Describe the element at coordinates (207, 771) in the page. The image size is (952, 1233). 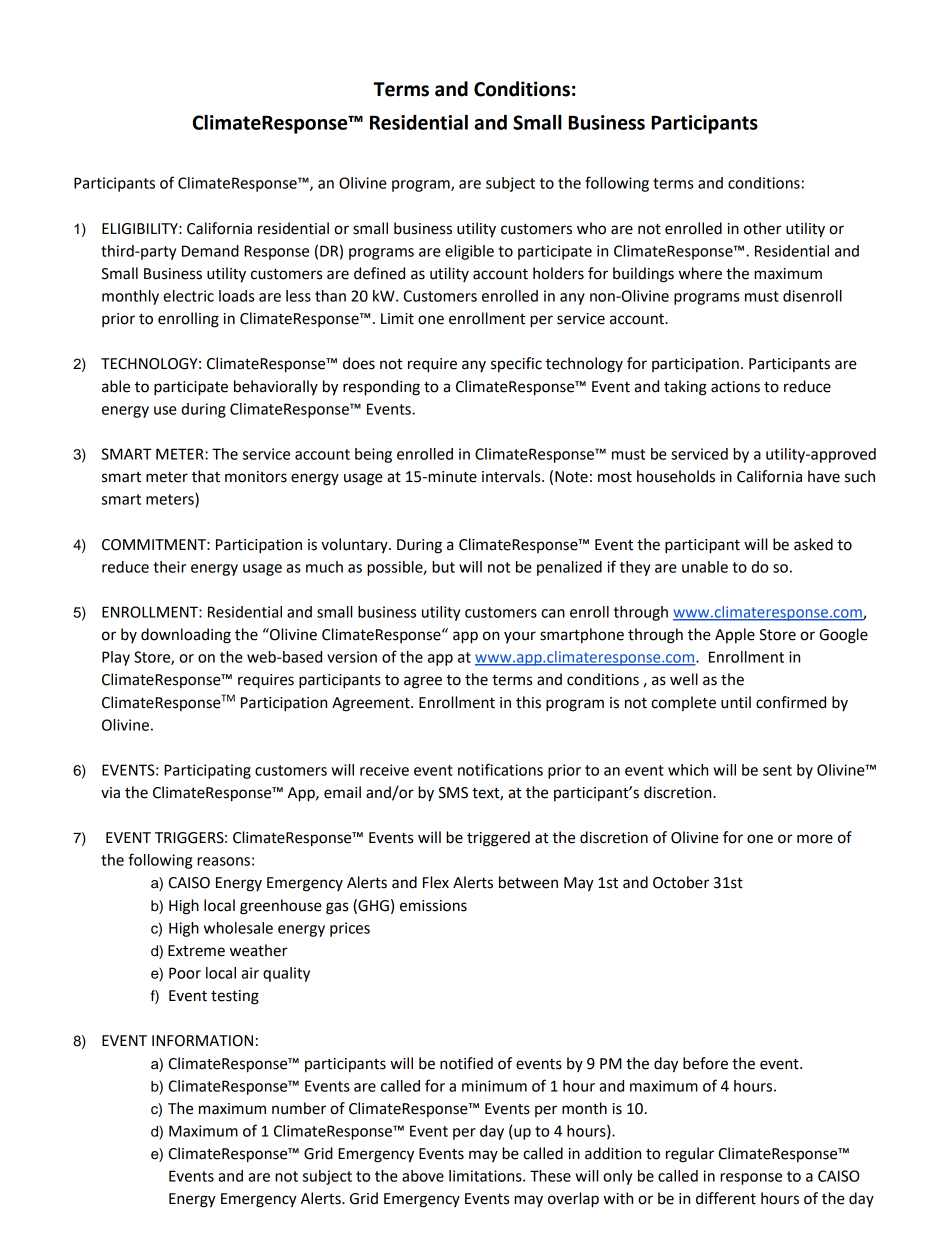
I see `Participating` at that location.
